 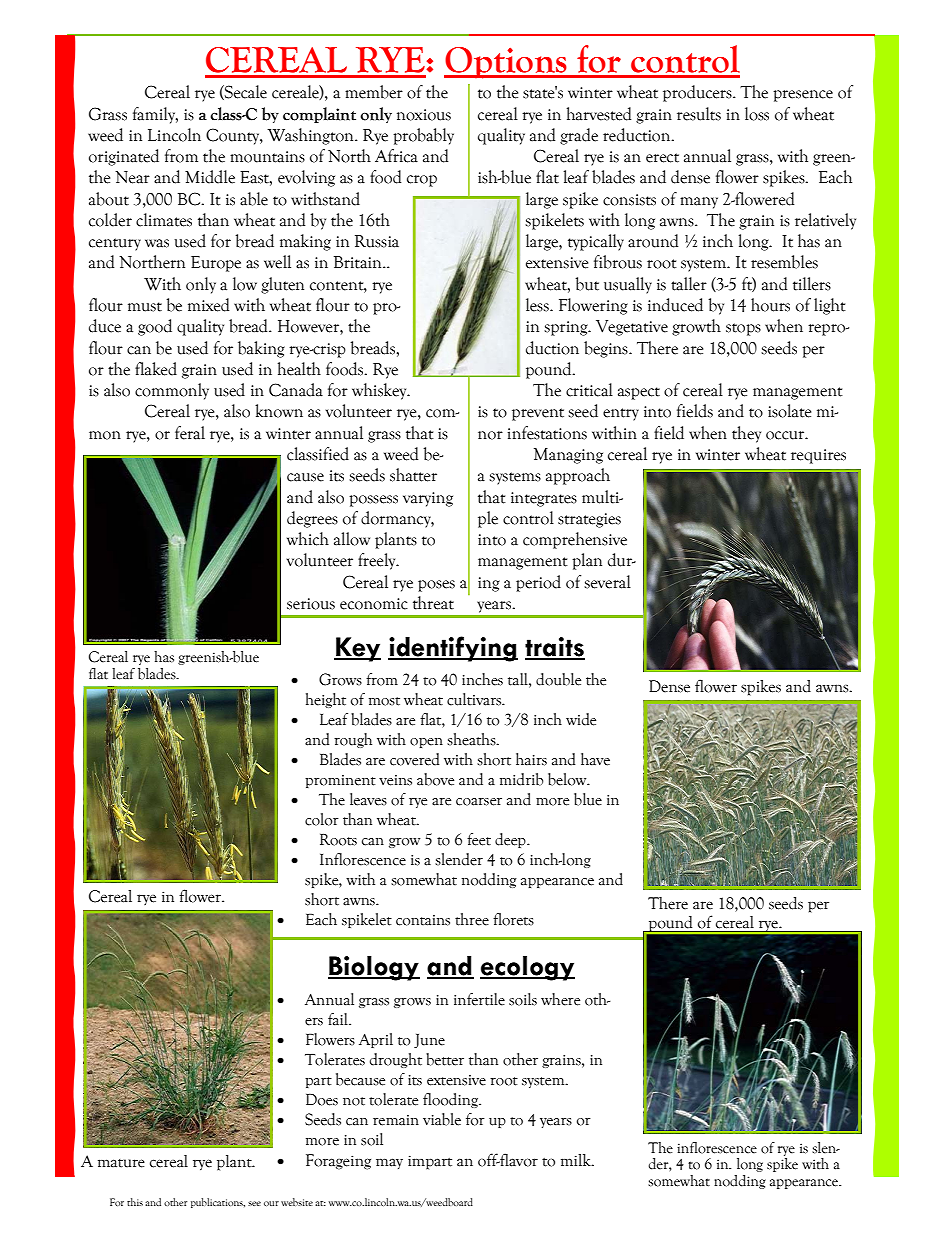 I want to click on publications, so click(x=218, y=1203).
